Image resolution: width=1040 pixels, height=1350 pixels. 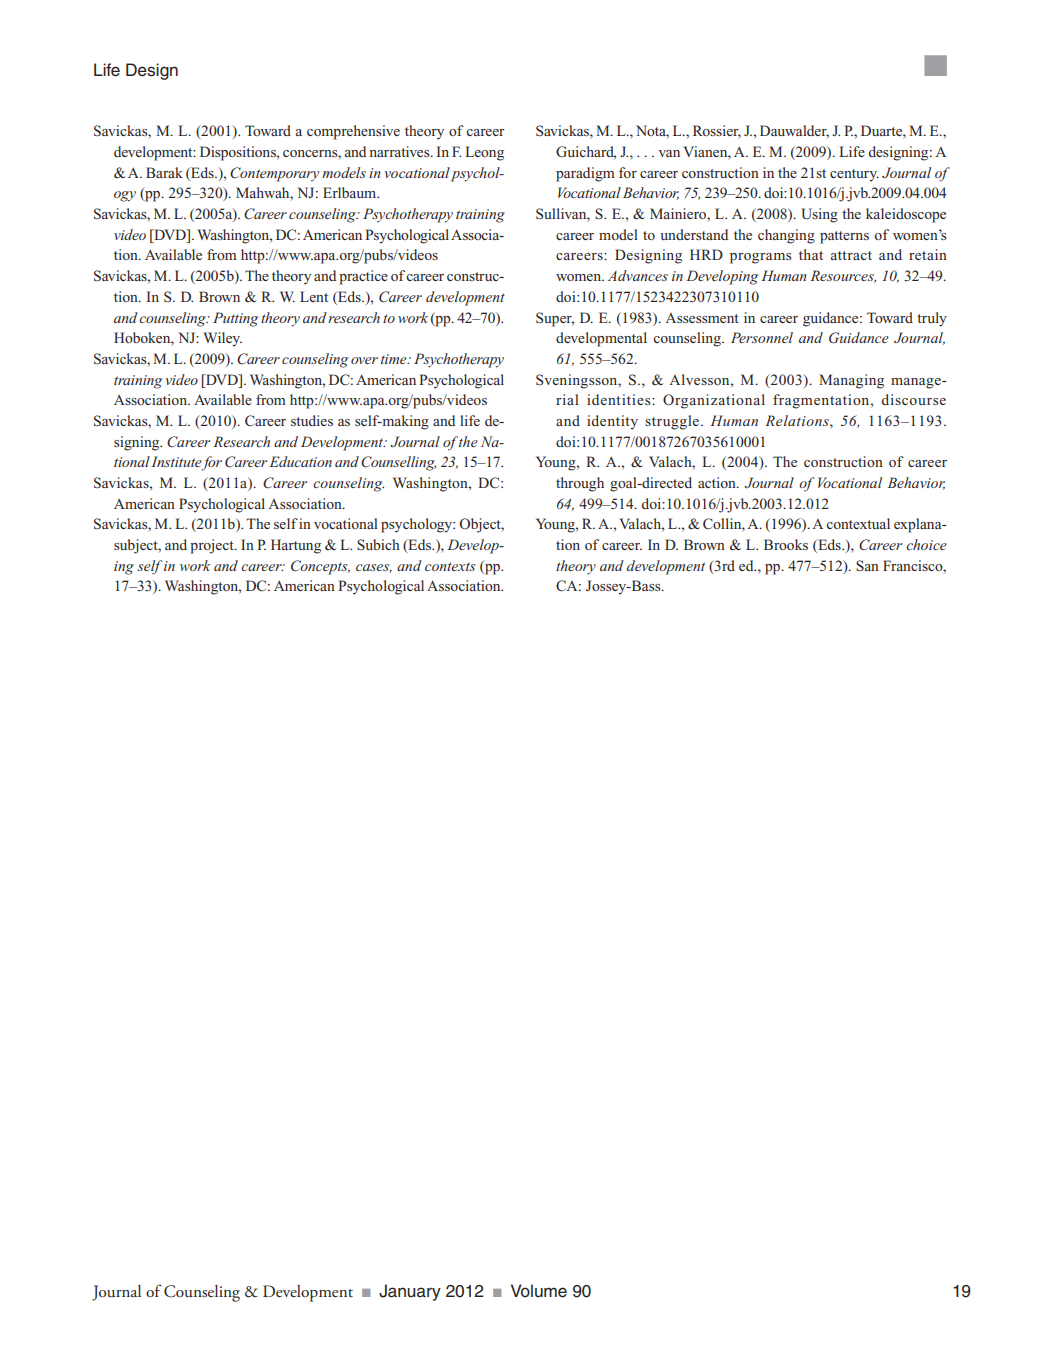 I want to click on paradigm, so click(x=585, y=174).
